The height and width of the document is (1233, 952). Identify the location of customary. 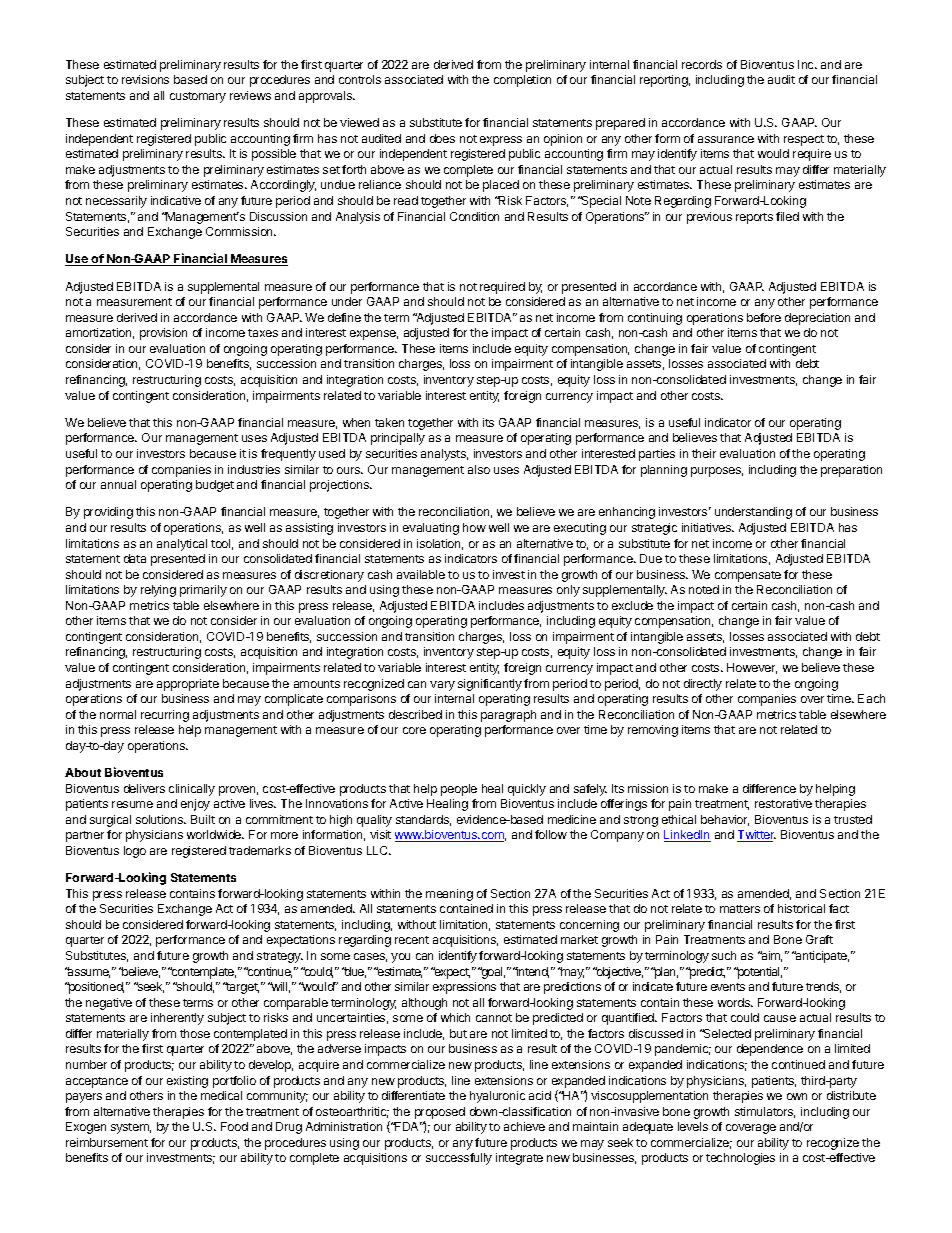
(198, 97).
